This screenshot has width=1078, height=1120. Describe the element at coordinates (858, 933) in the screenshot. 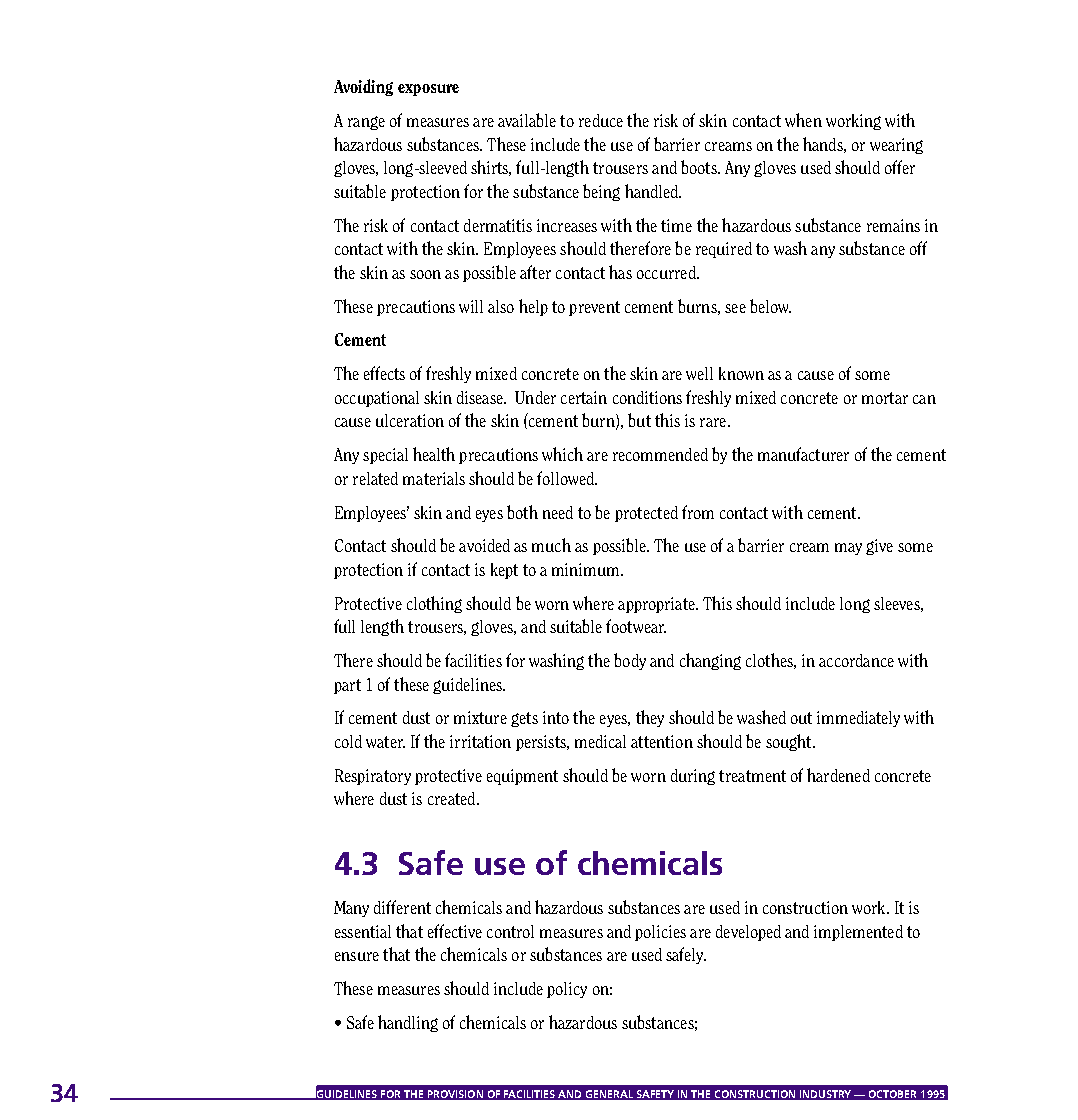

I see `implemented` at that location.
